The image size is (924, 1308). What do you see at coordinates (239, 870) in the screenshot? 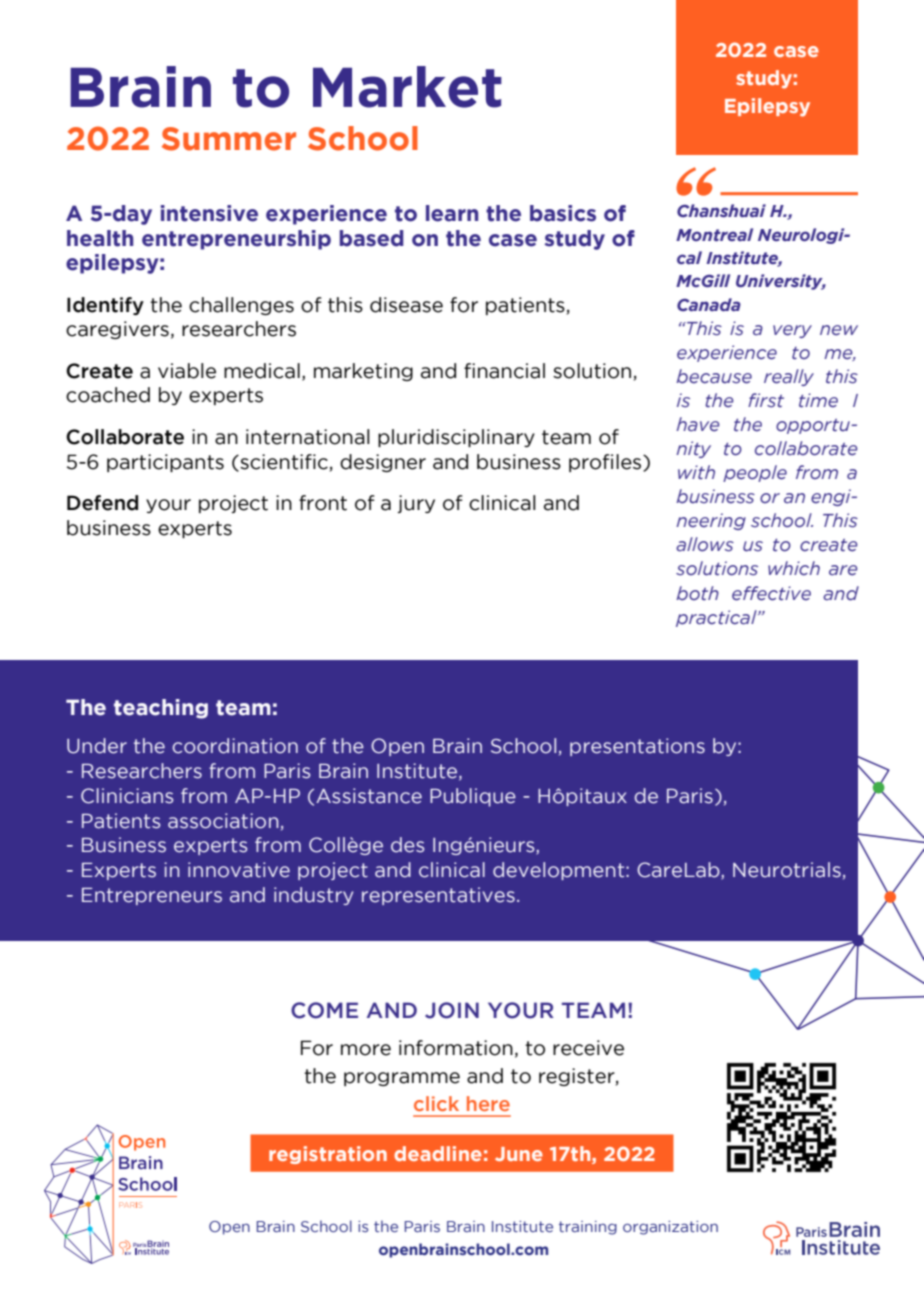
I see `innovative` at bounding box center [239, 870].
